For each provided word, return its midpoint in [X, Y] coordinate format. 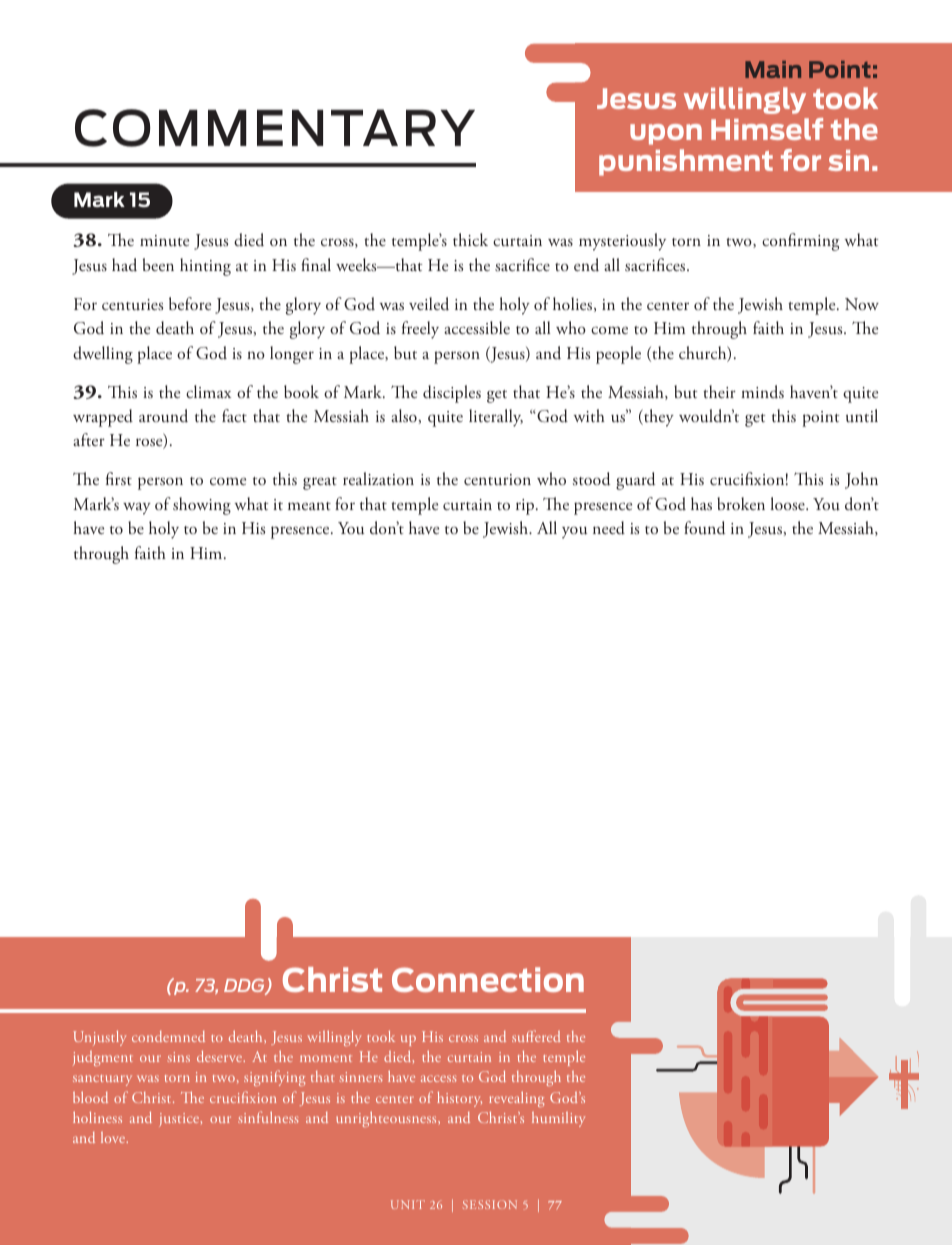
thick [470, 239]
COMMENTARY [275, 128]
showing [202, 506]
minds [762, 391]
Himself [767, 129]
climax [208, 391]
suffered [536, 1036]
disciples [452, 394]
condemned [168, 1036]
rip [526, 507]
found [704, 528]
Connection [488, 979]
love [114, 1137]
